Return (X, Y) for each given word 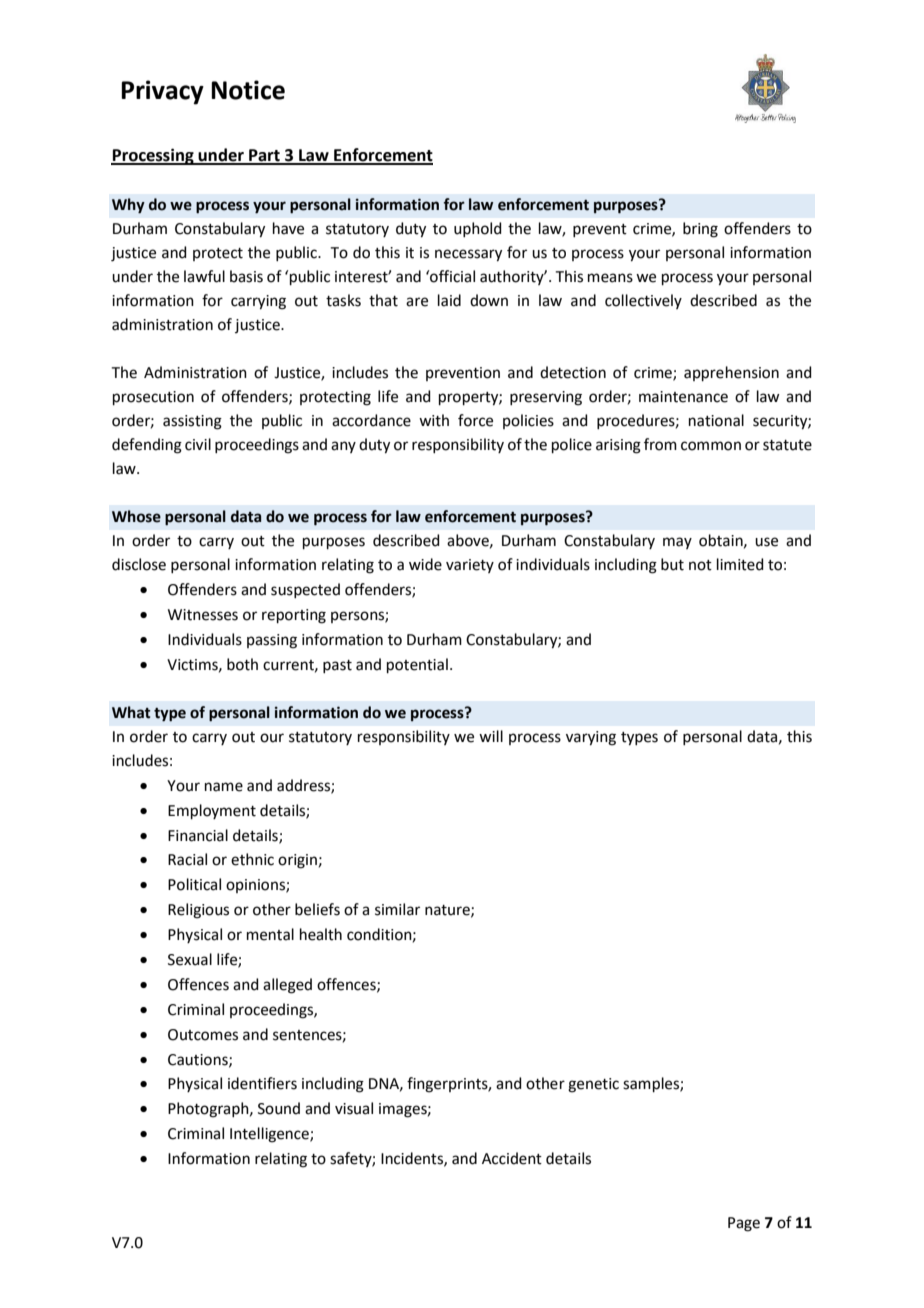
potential (417, 665)
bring (700, 230)
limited (740, 564)
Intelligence (270, 1135)
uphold (478, 229)
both (242, 664)
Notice (248, 90)
